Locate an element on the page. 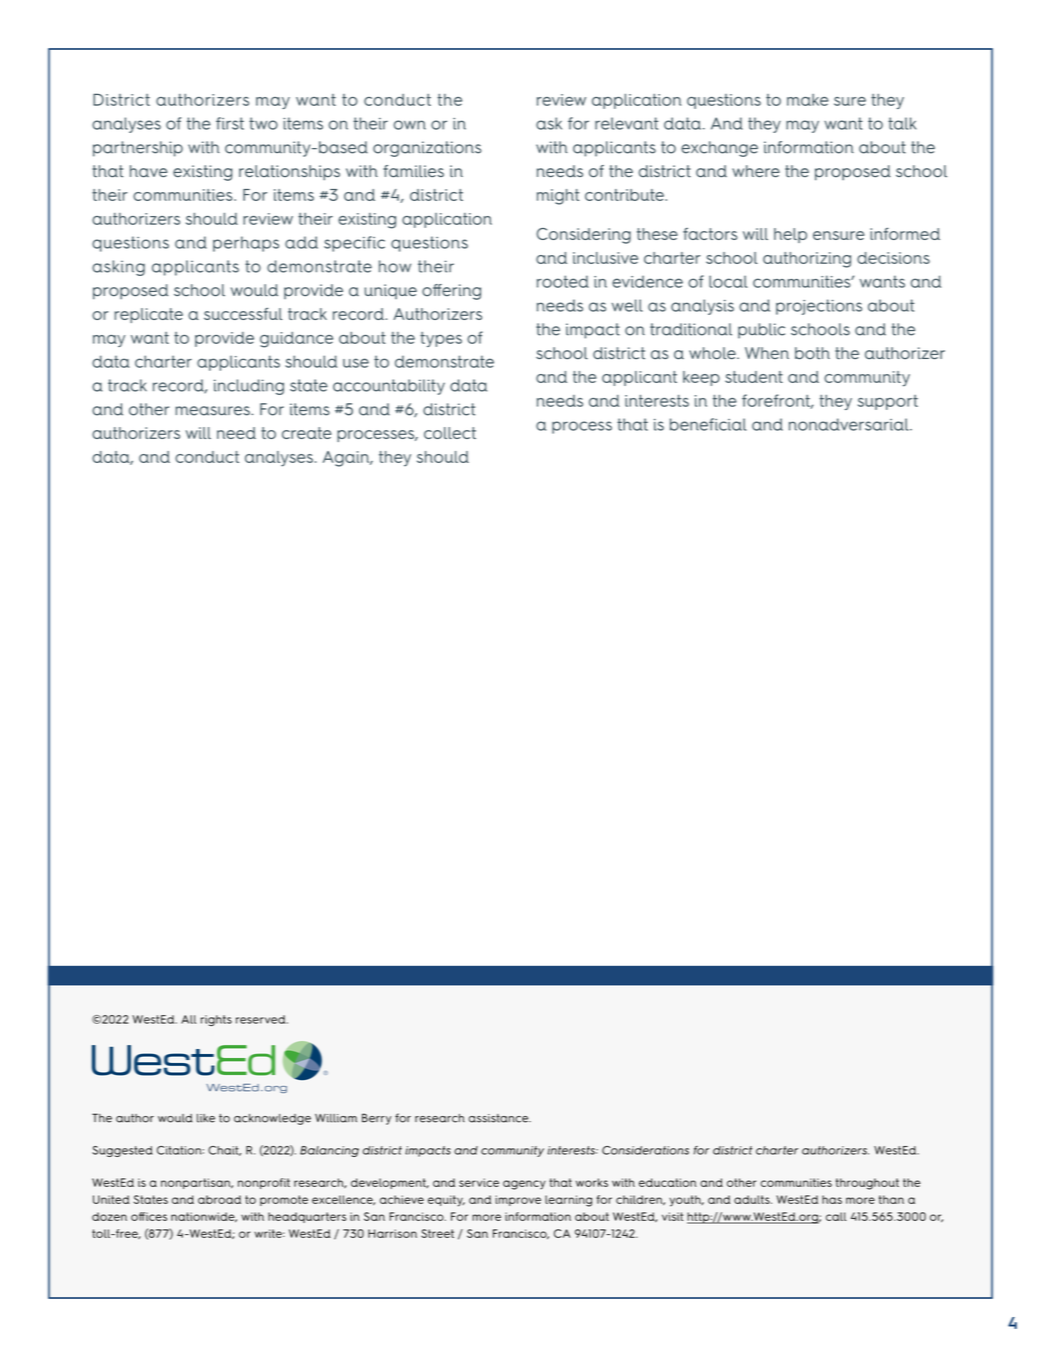 This document has height=1347, width=1041. first is located at coordinates (230, 123).
